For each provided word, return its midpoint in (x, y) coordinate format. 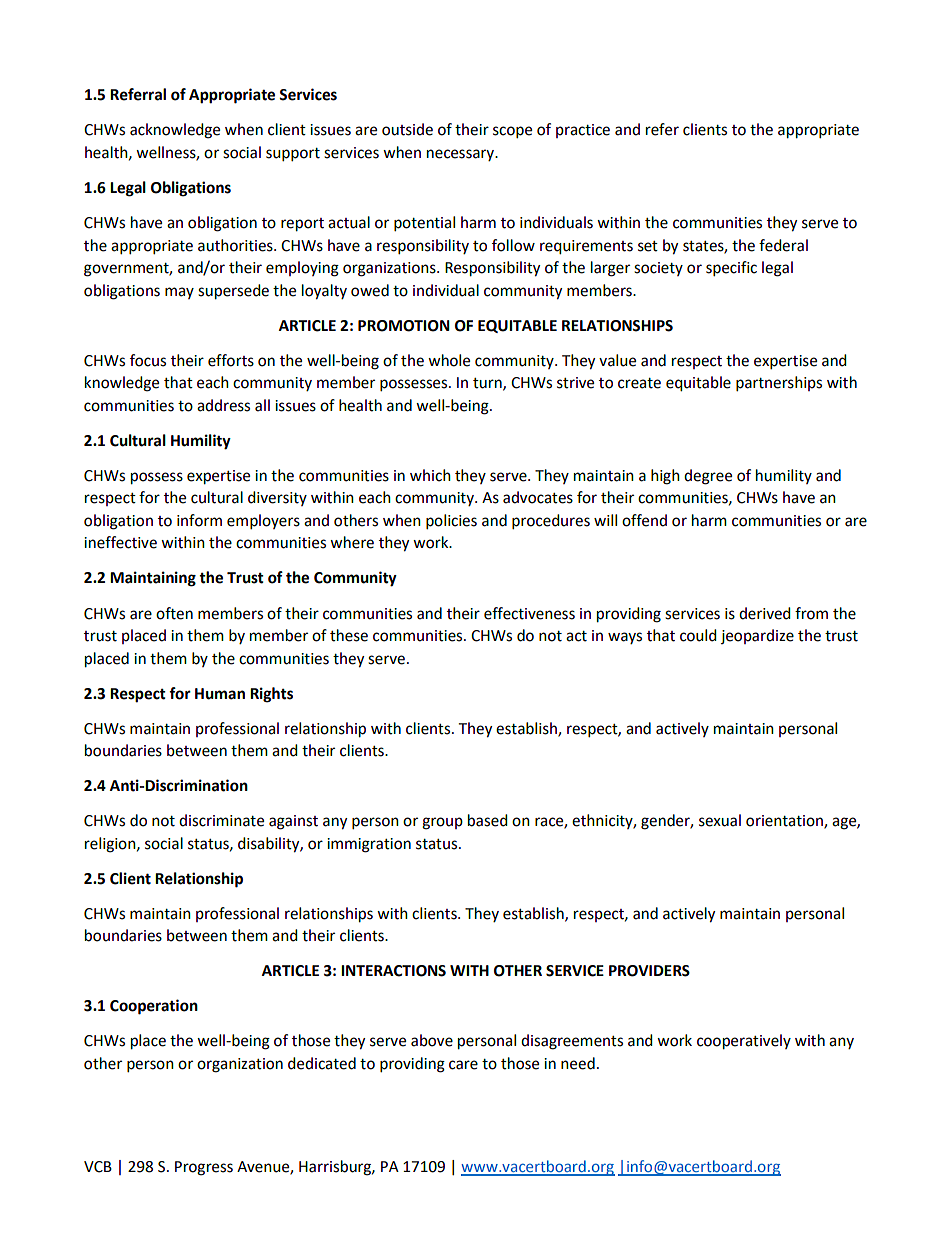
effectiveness (529, 613)
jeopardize (757, 636)
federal (783, 245)
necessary (462, 155)
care (463, 1065)
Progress (204, 1168)
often (174, 613)
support (293, 155)
